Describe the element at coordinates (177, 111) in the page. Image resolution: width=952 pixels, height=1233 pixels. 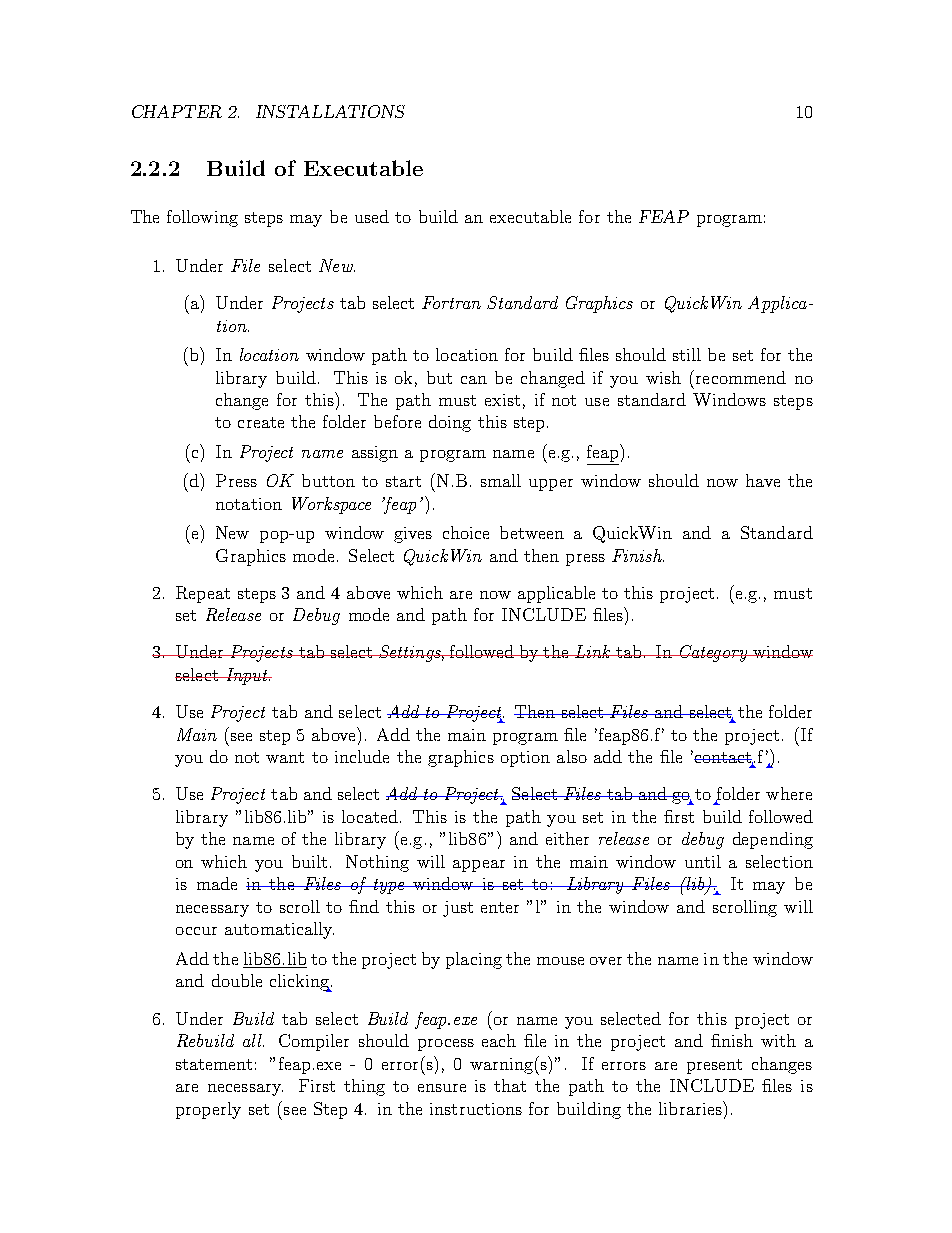
I see `CHAPTER` at that location.
